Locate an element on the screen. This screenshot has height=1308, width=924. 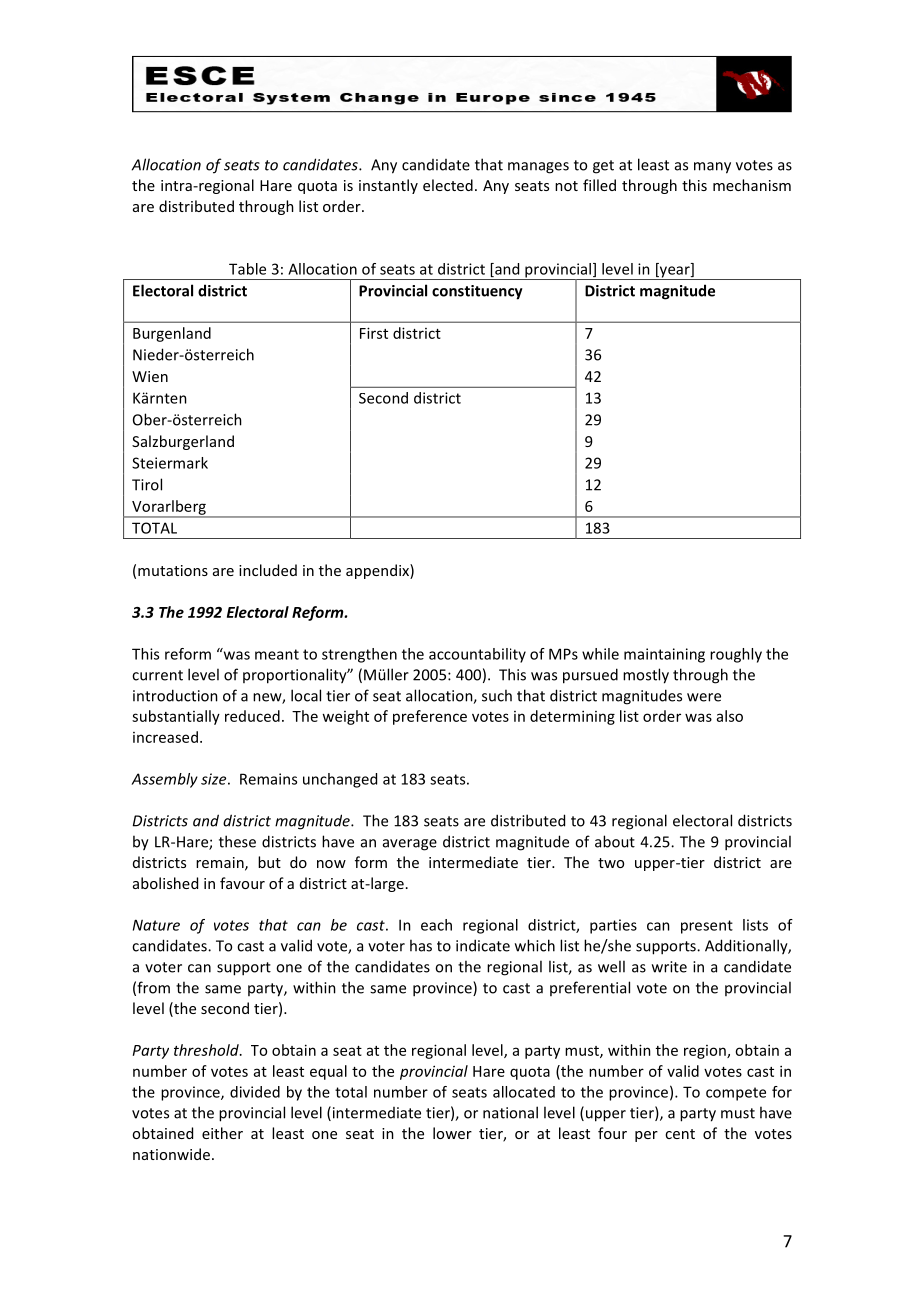
elected is located at coordinates (448, 185).
